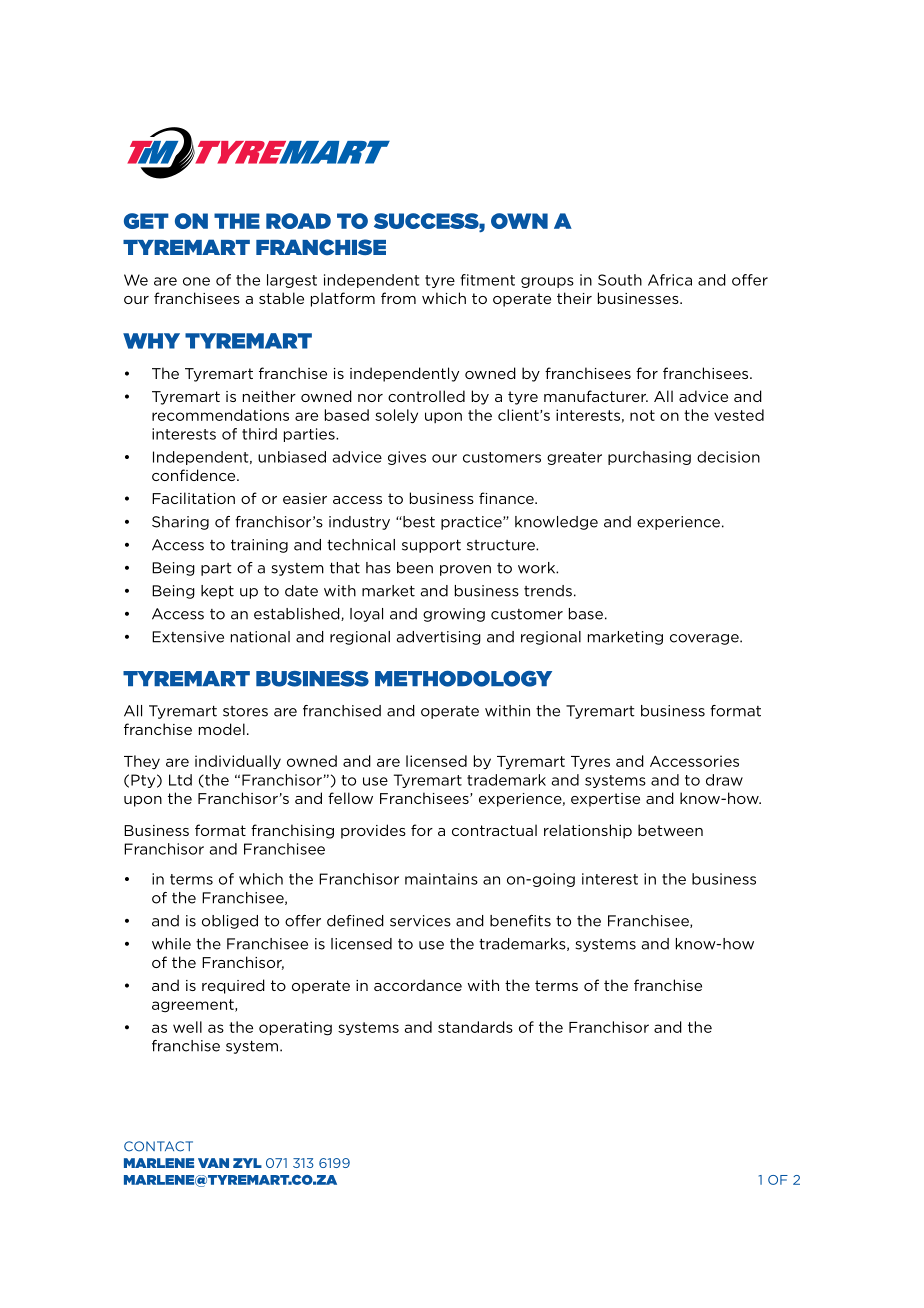 This document has height=1308, width=924. Describe the element at coordinates (670, 280) in the document. I see `Africa` at that location.
